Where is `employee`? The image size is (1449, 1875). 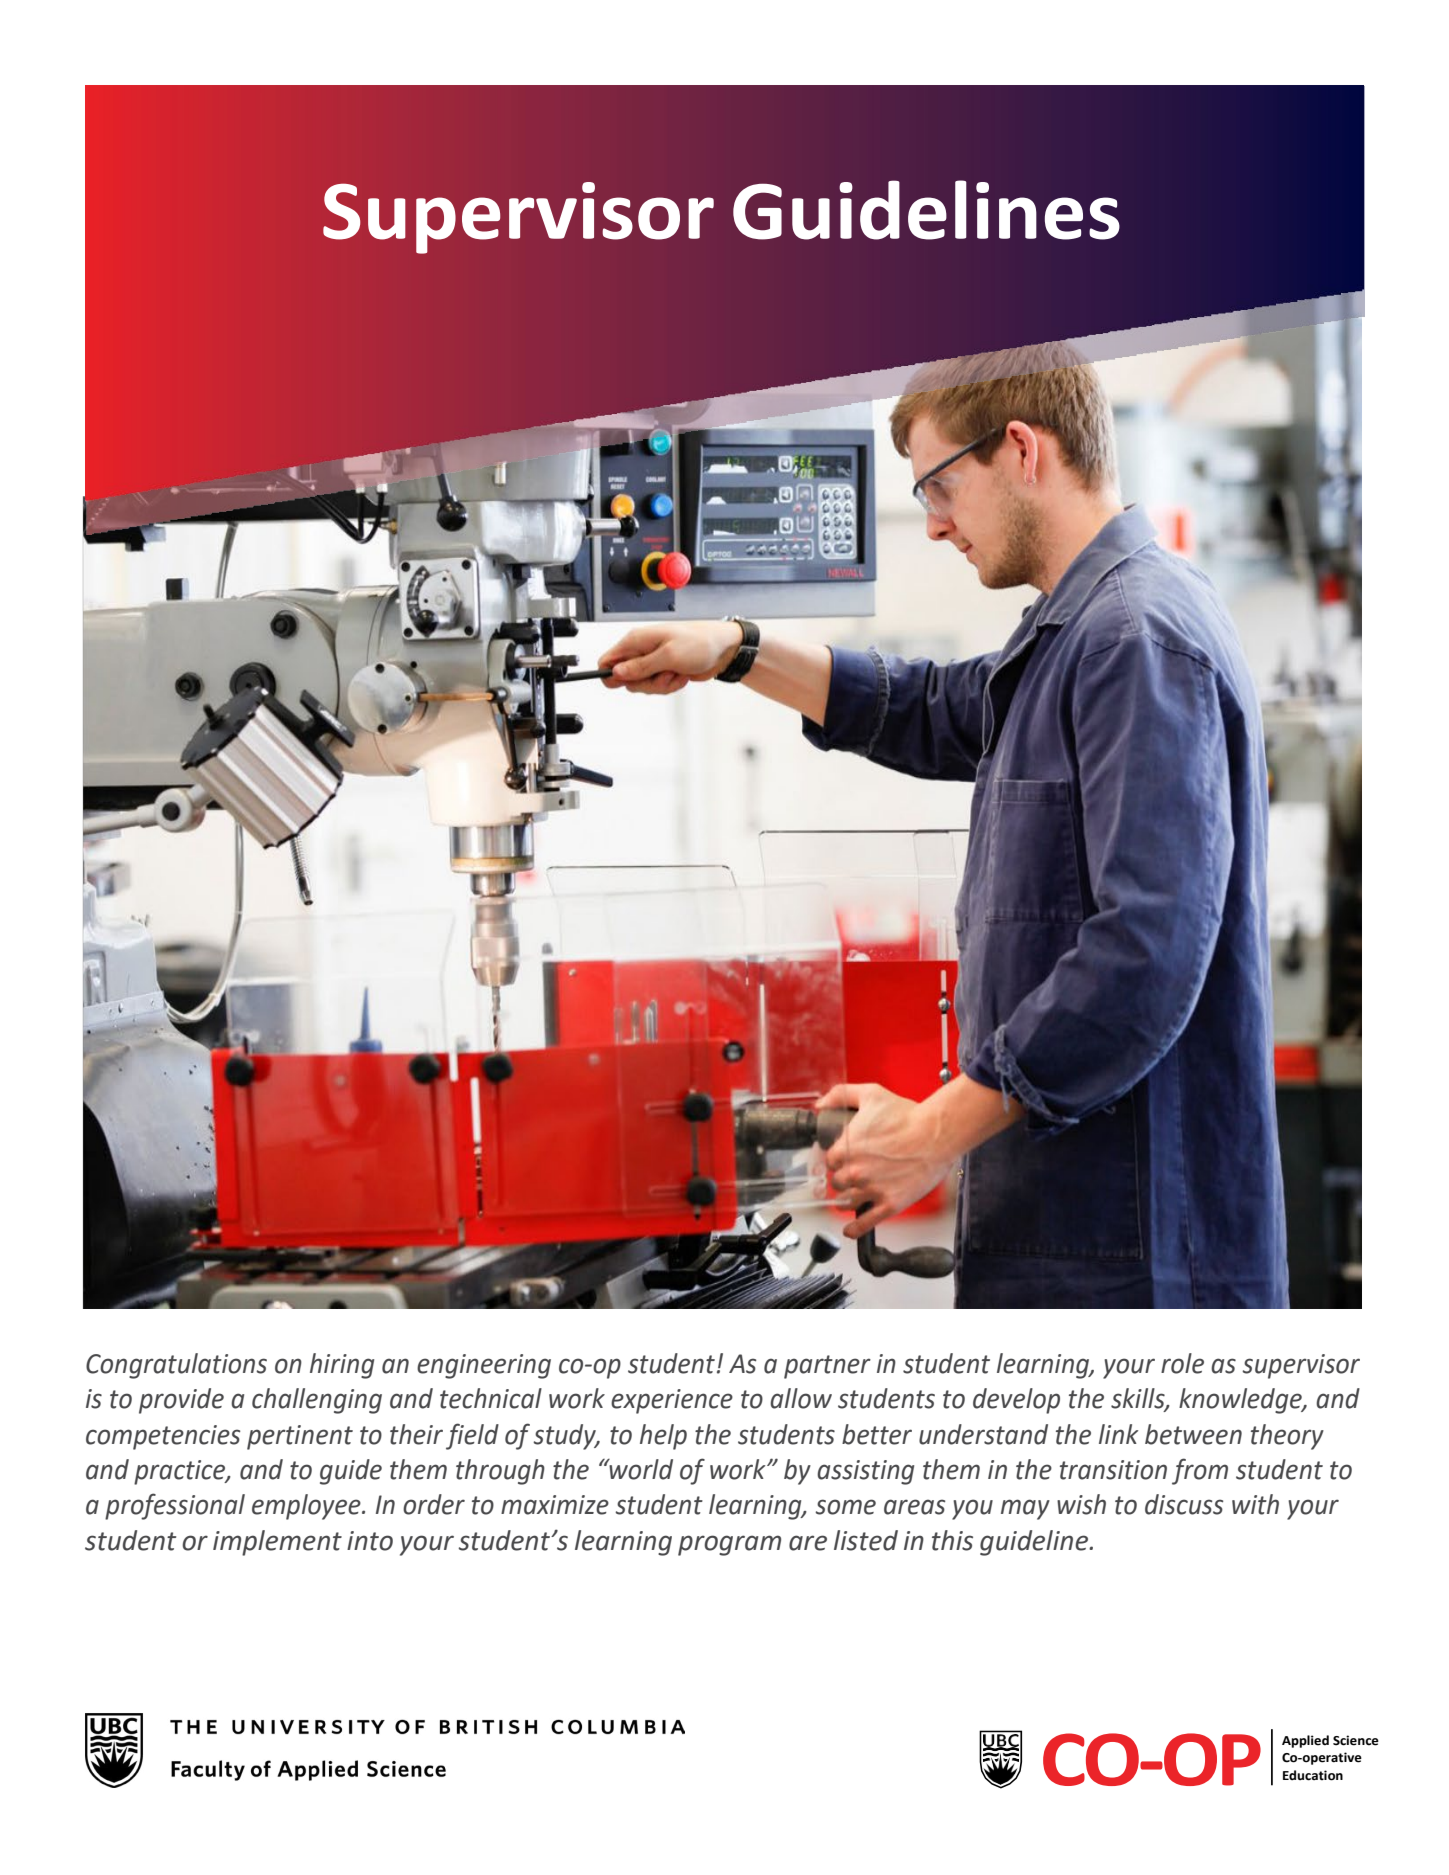 employee is located at coordinates (307, 1507).
